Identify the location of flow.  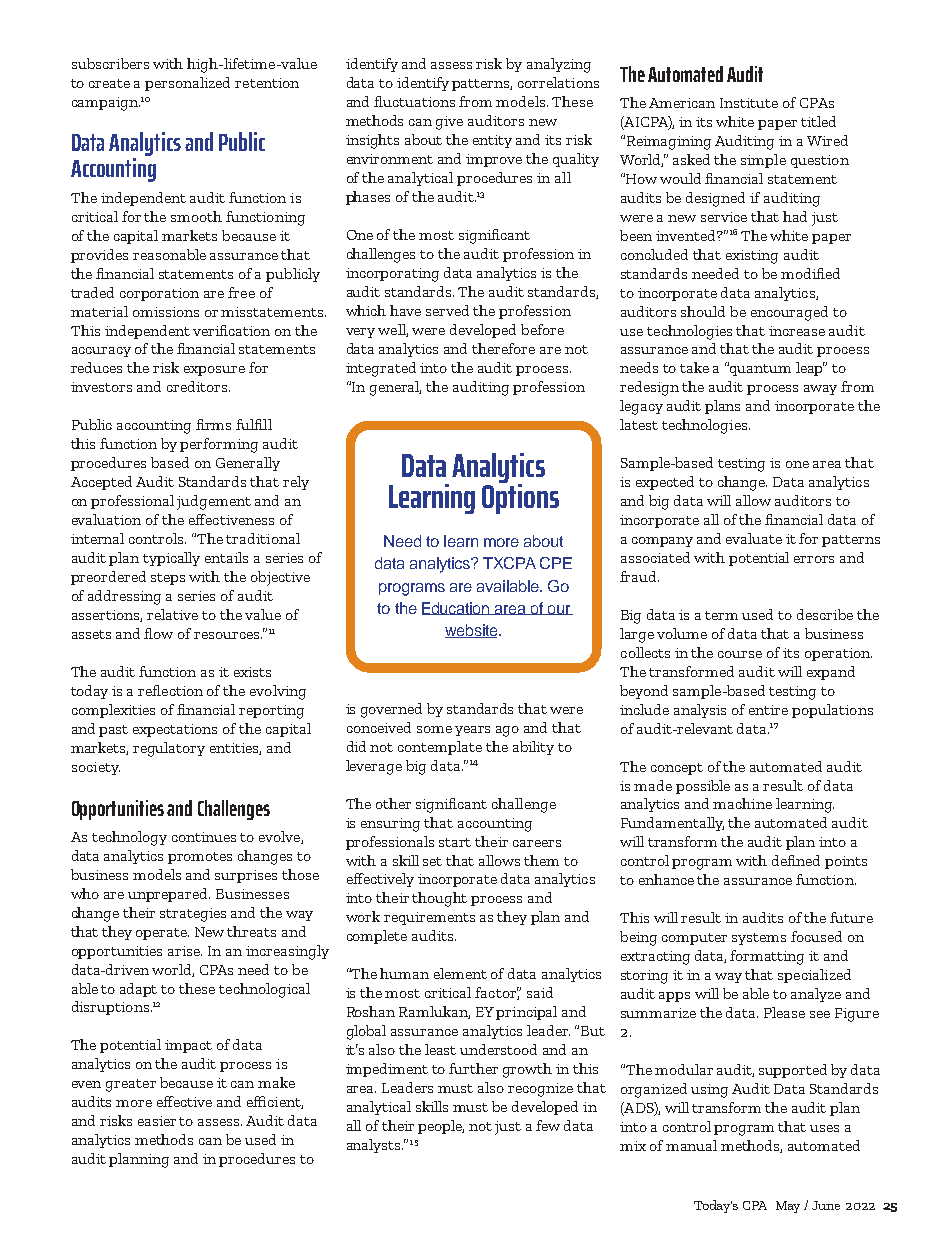
(158, 633).
